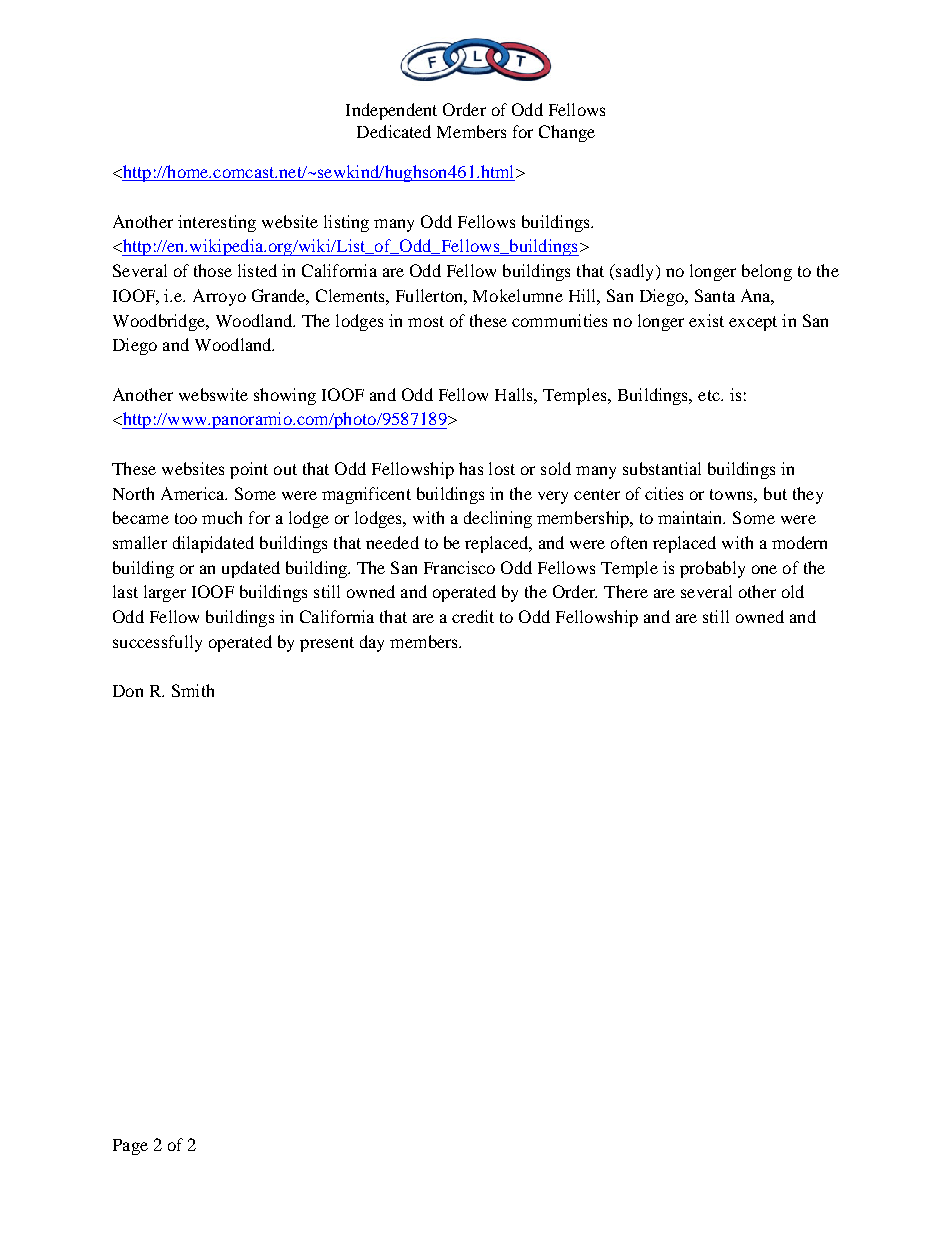  I want to click on Halls, so click(515, 394).
